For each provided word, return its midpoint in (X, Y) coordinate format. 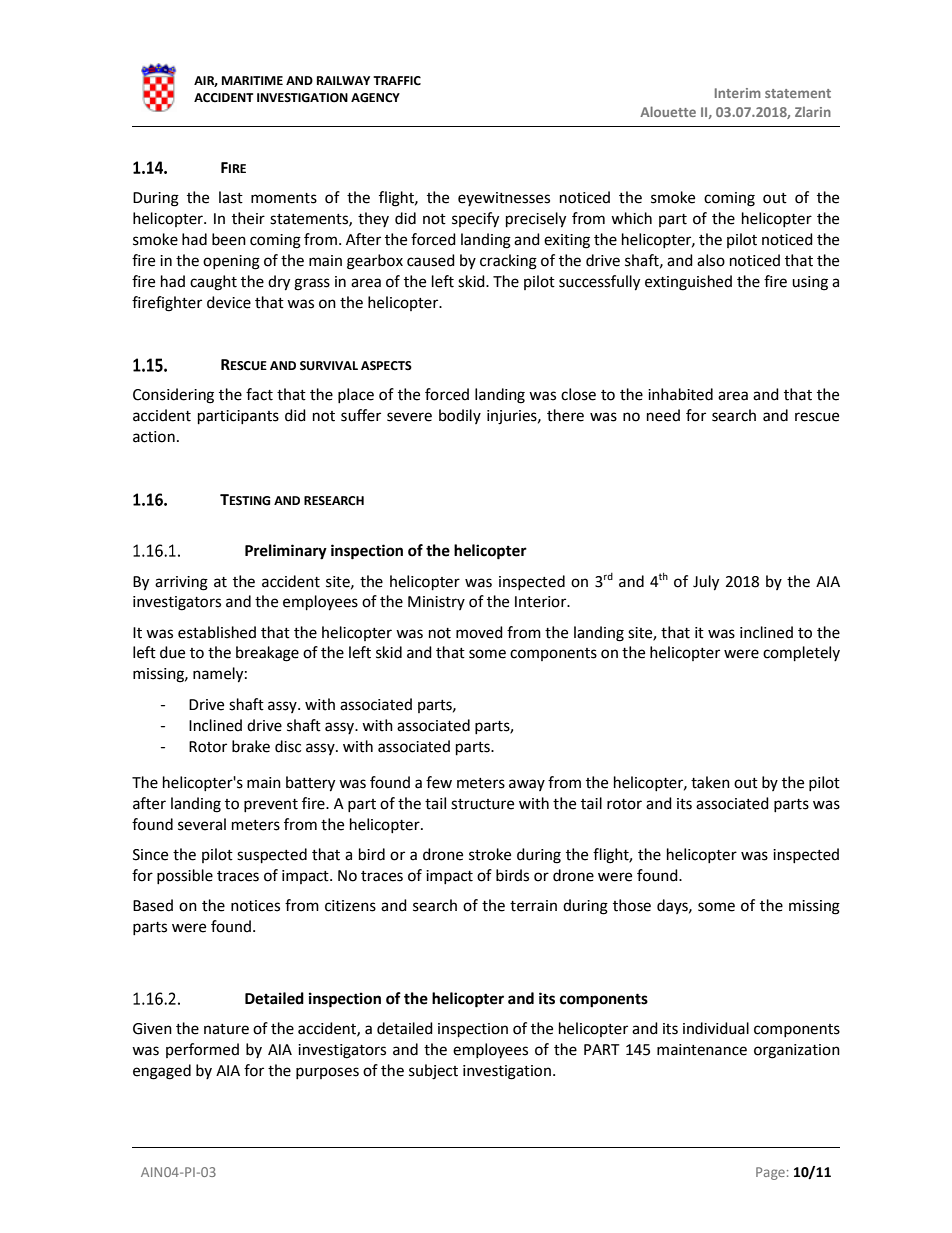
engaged (162, 1072)
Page (770, 1173)
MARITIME (252, 80)
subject (433, 1072)
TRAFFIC (397, 81)
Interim (738, 93)
